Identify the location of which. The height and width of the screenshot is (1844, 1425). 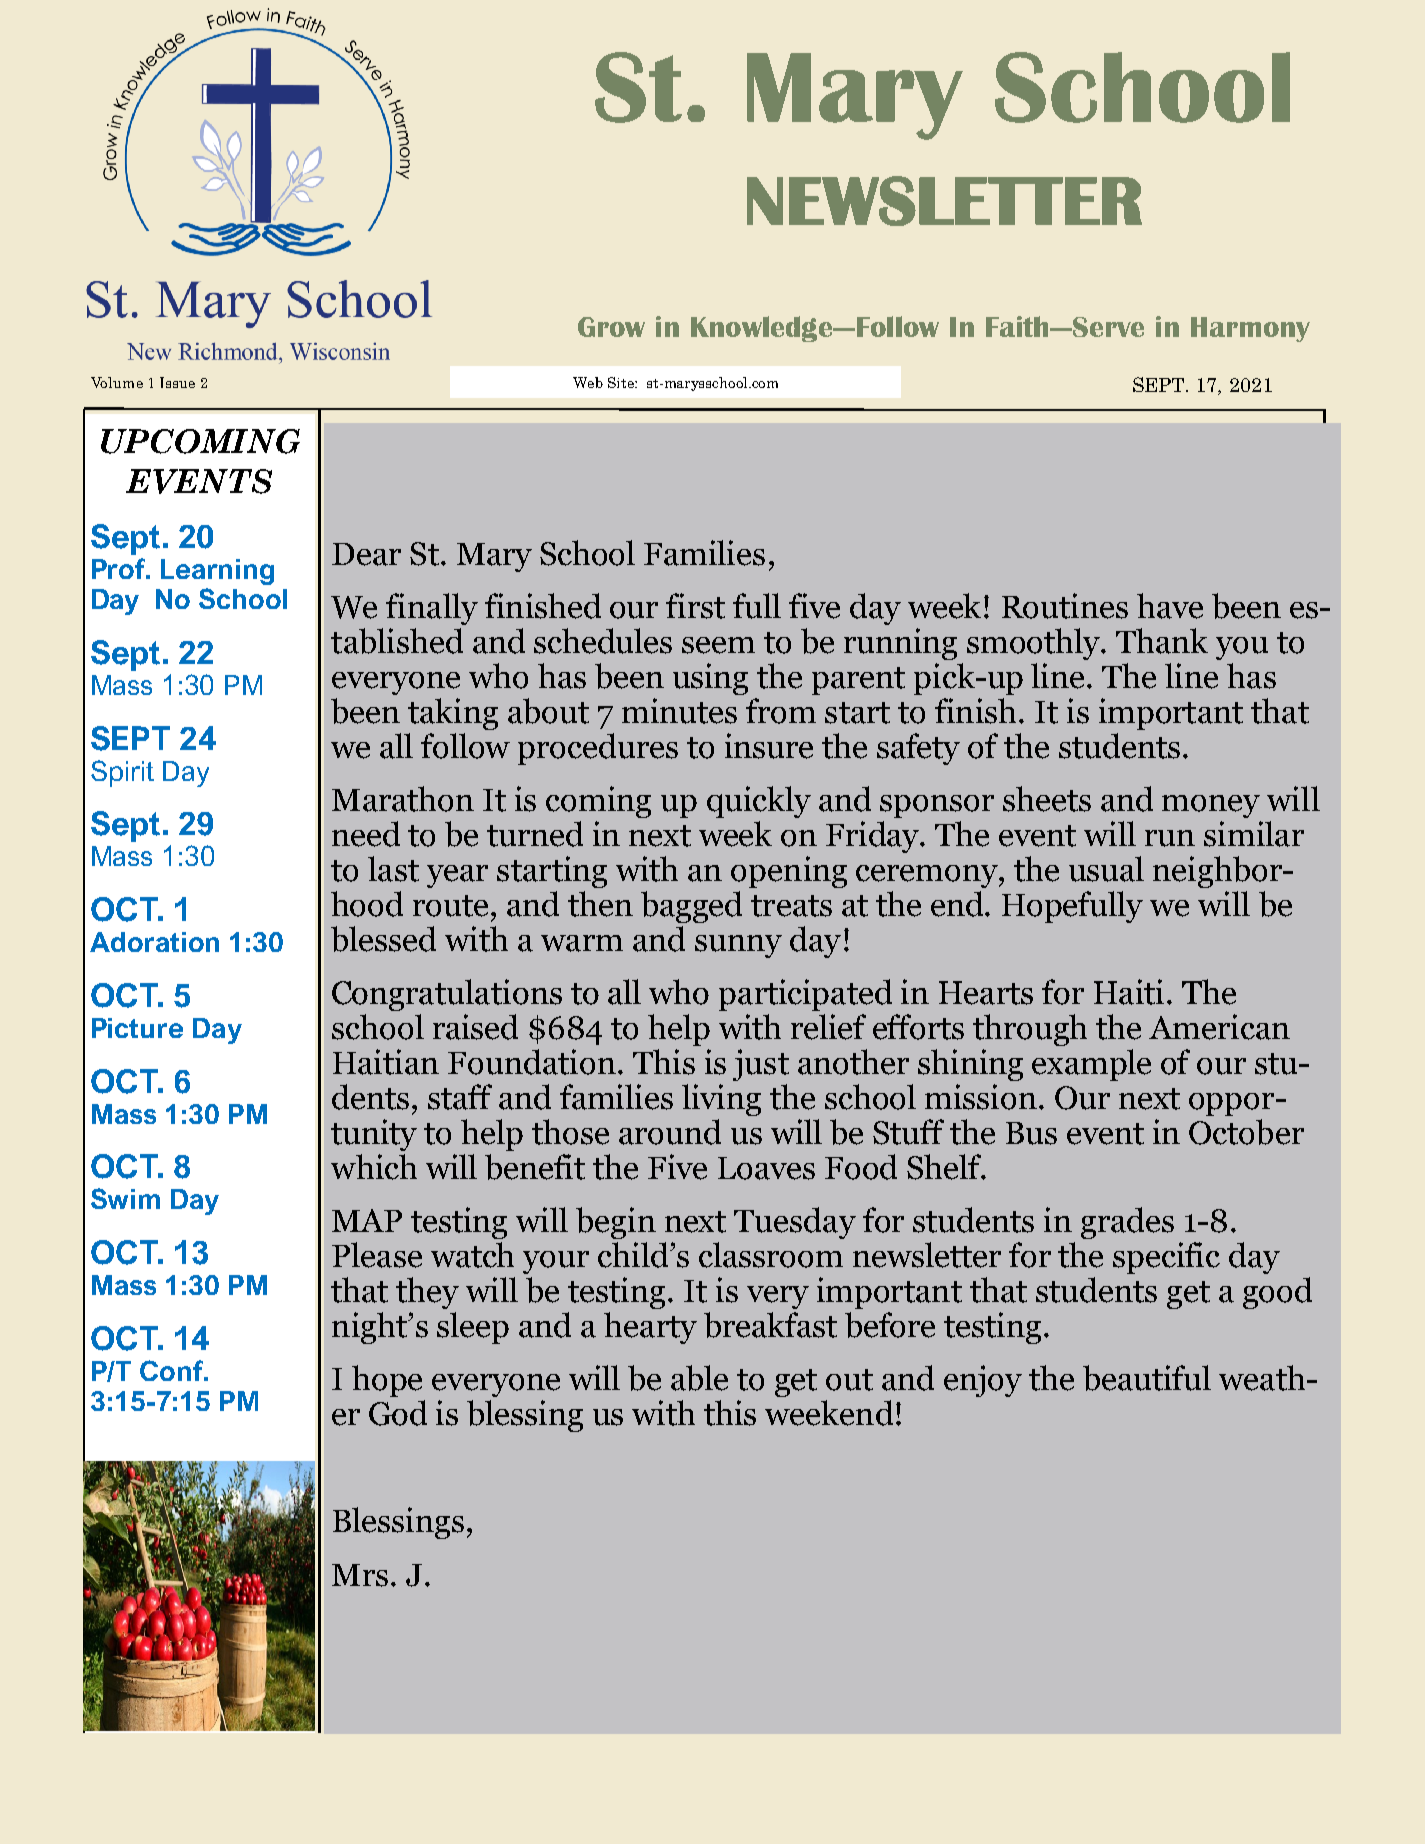
(374, 1167).
